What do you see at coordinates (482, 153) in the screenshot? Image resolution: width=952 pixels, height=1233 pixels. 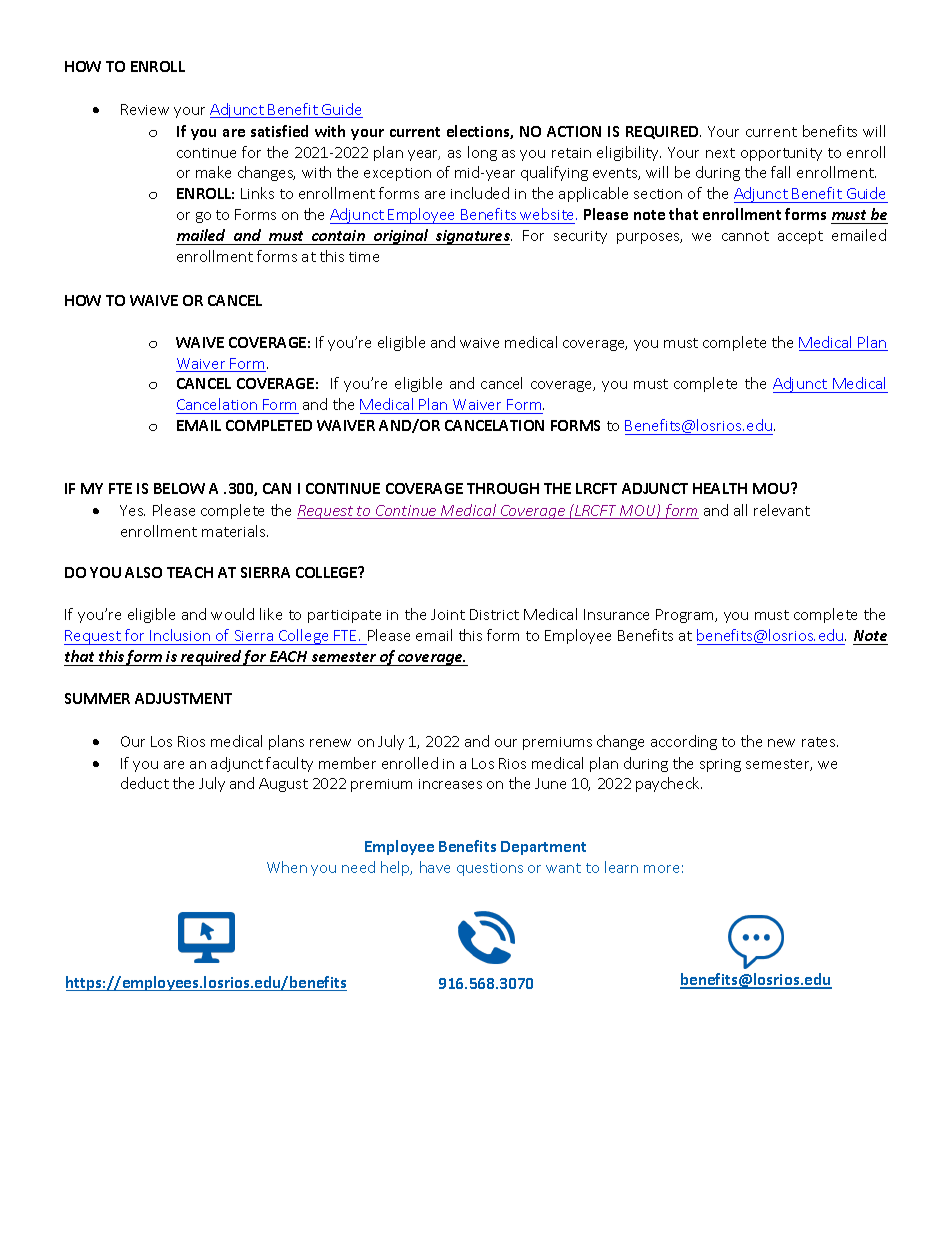 I see `long` at bounding box center [482, 153].
